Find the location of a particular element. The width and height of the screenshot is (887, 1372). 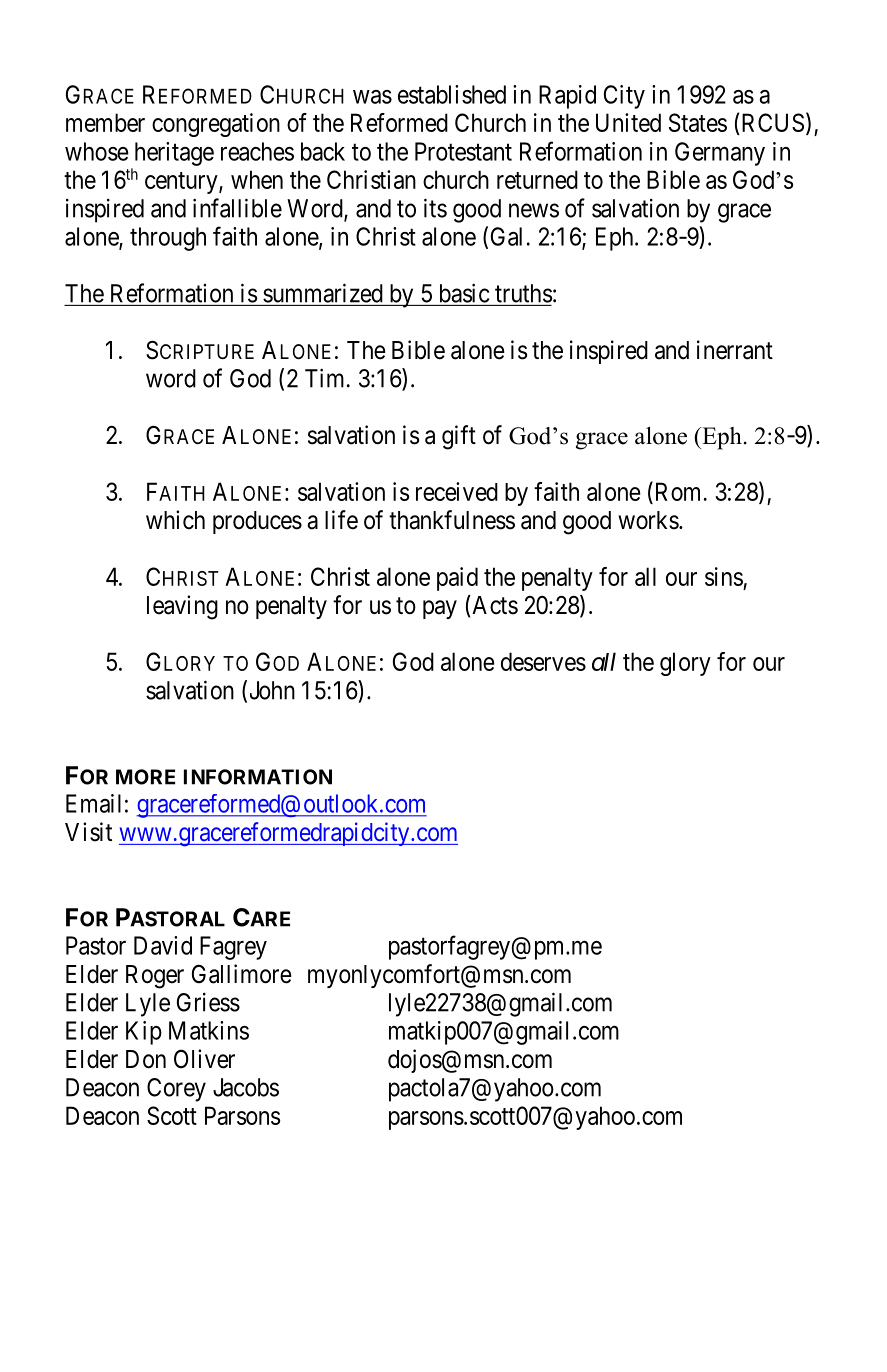

Don is located at coordinates (146, 1059).
